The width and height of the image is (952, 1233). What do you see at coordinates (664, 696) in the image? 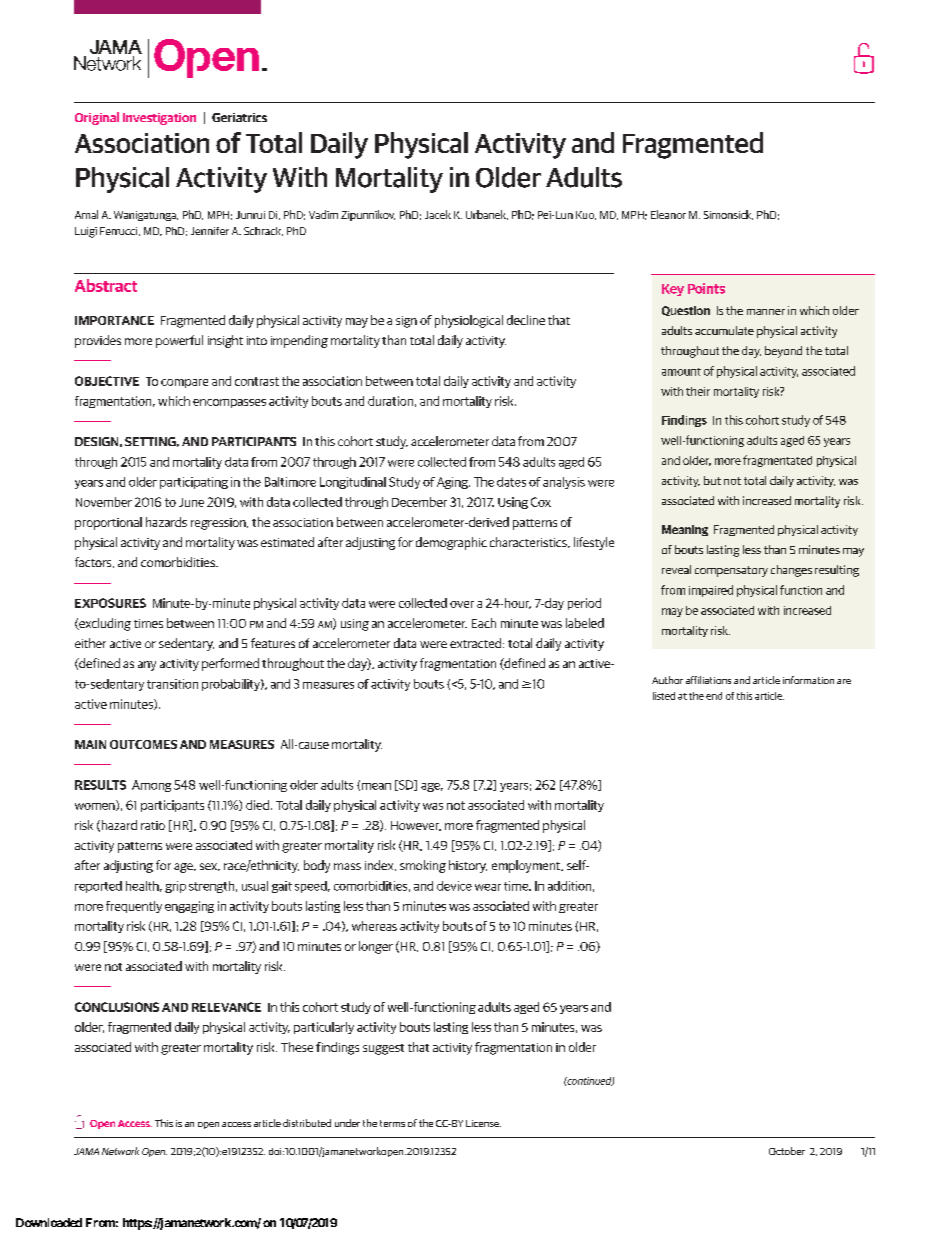
I see `listed` at bounding box center [664, 696].
